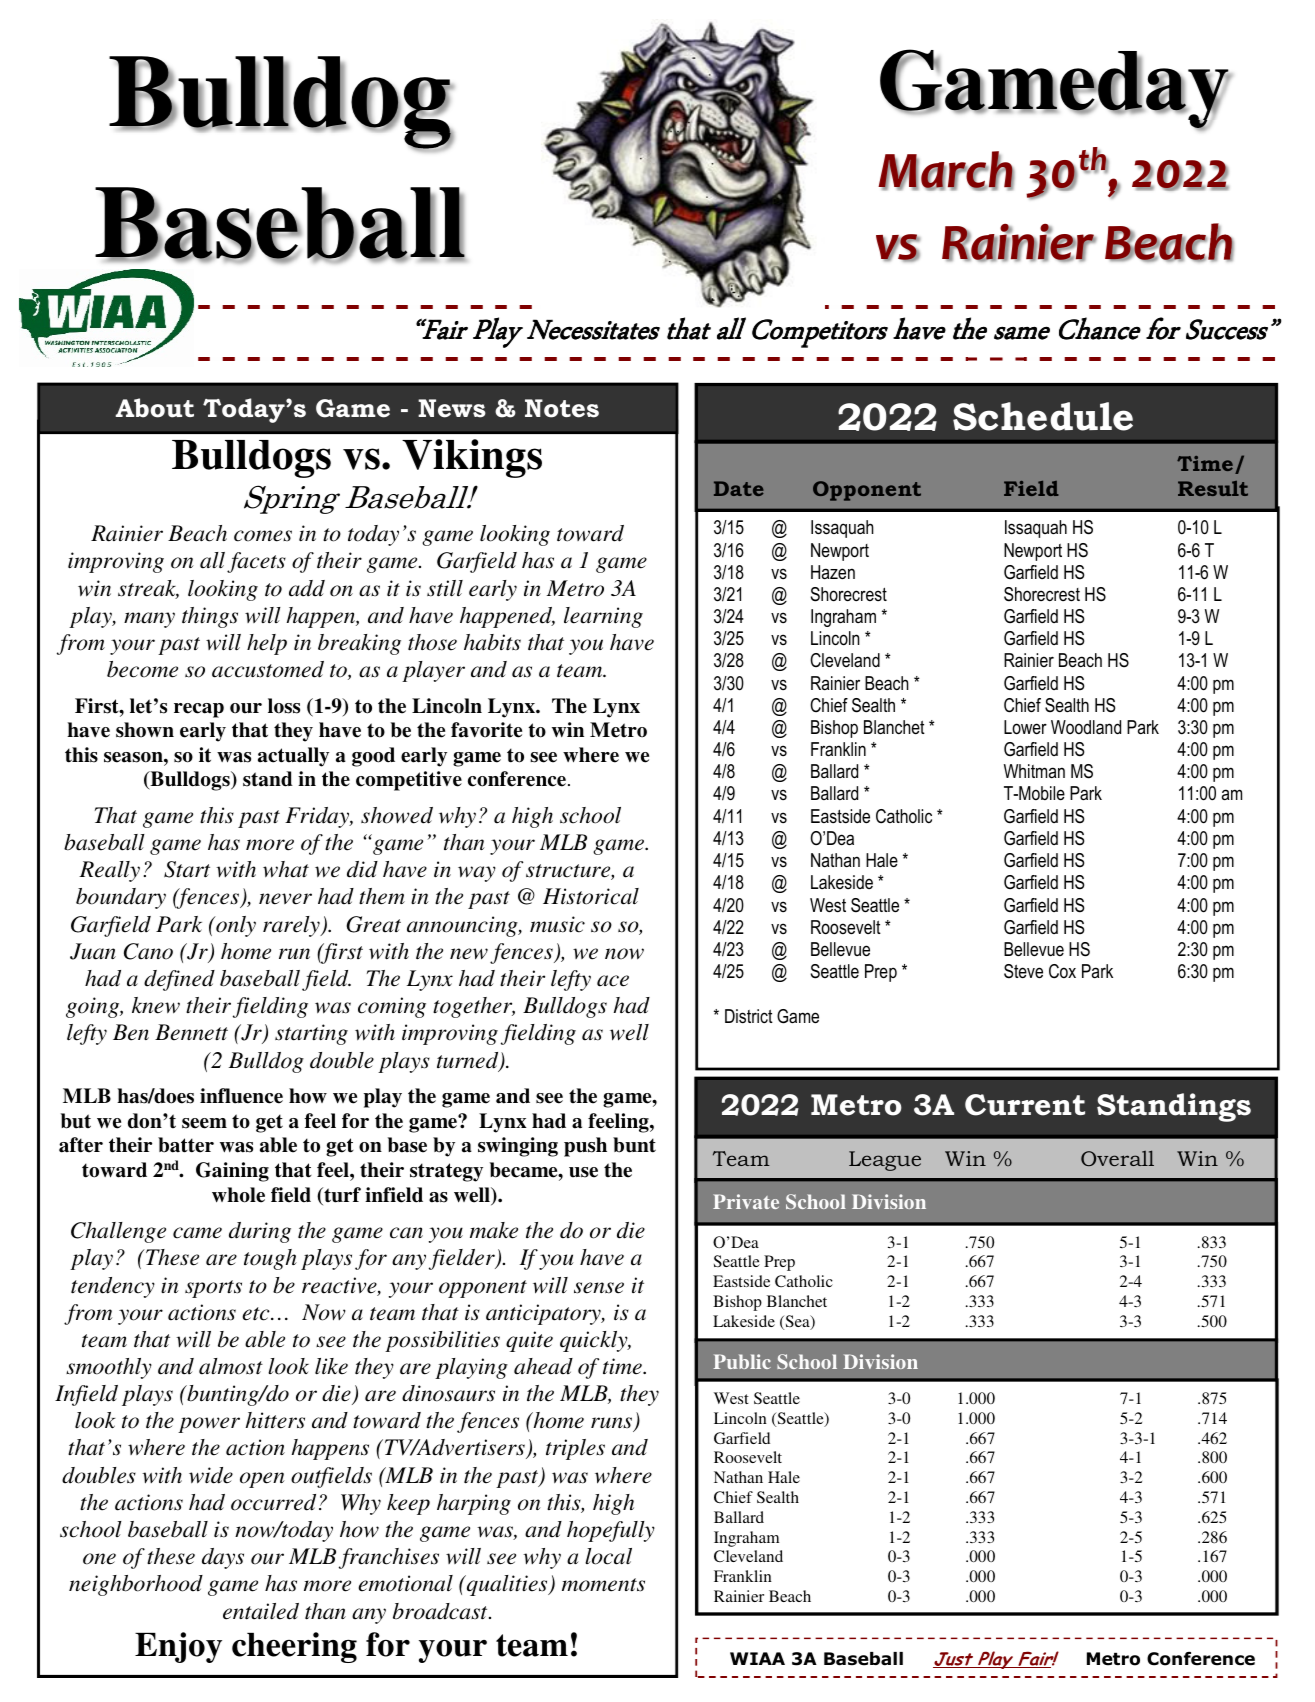 The image size is (1315, 1702). Describe the element at coordinates (562, 408) in the screenshot. I see `Notes` at that location.
